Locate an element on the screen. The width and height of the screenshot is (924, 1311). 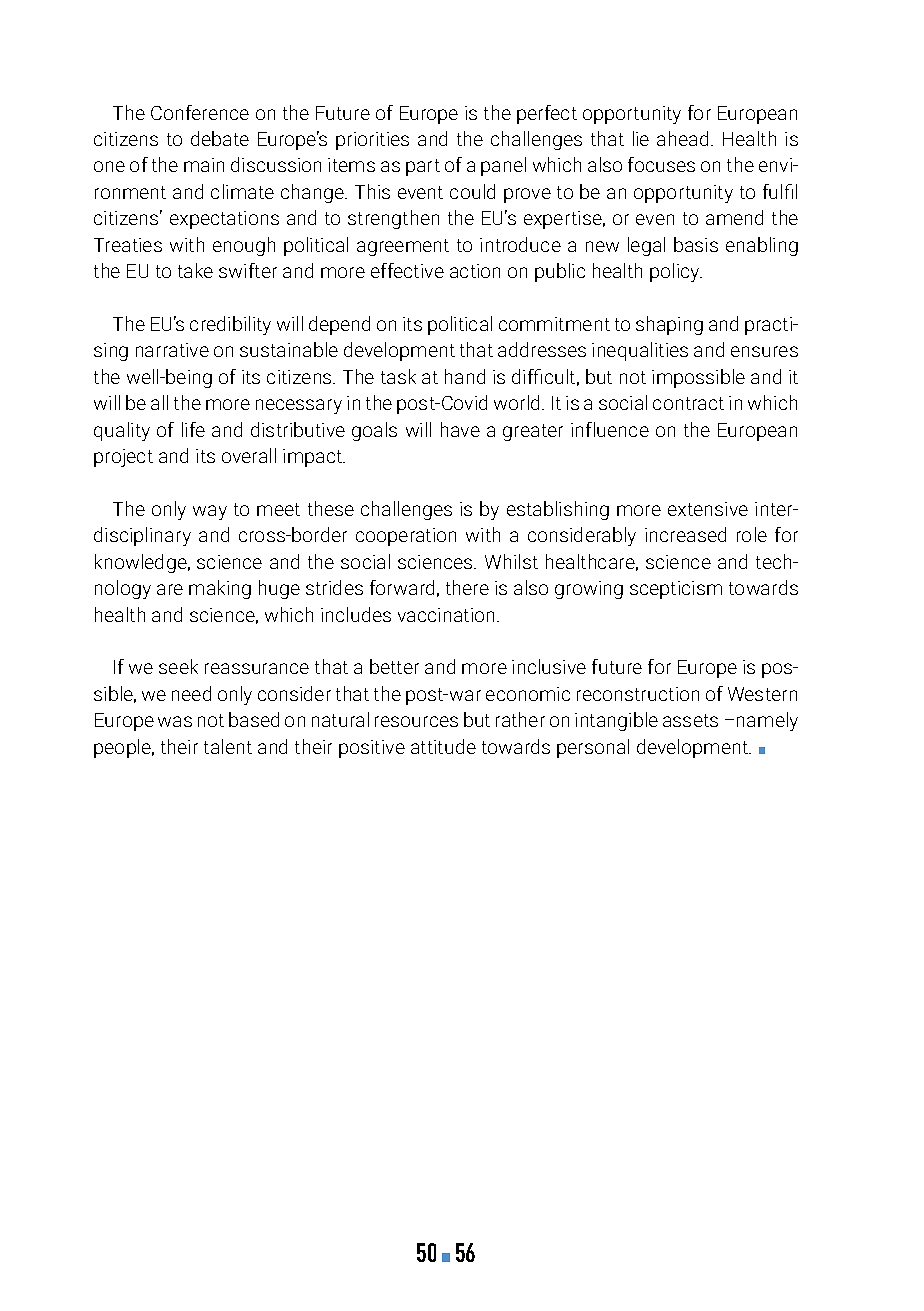
contract is located at coordinates (688, 403).
